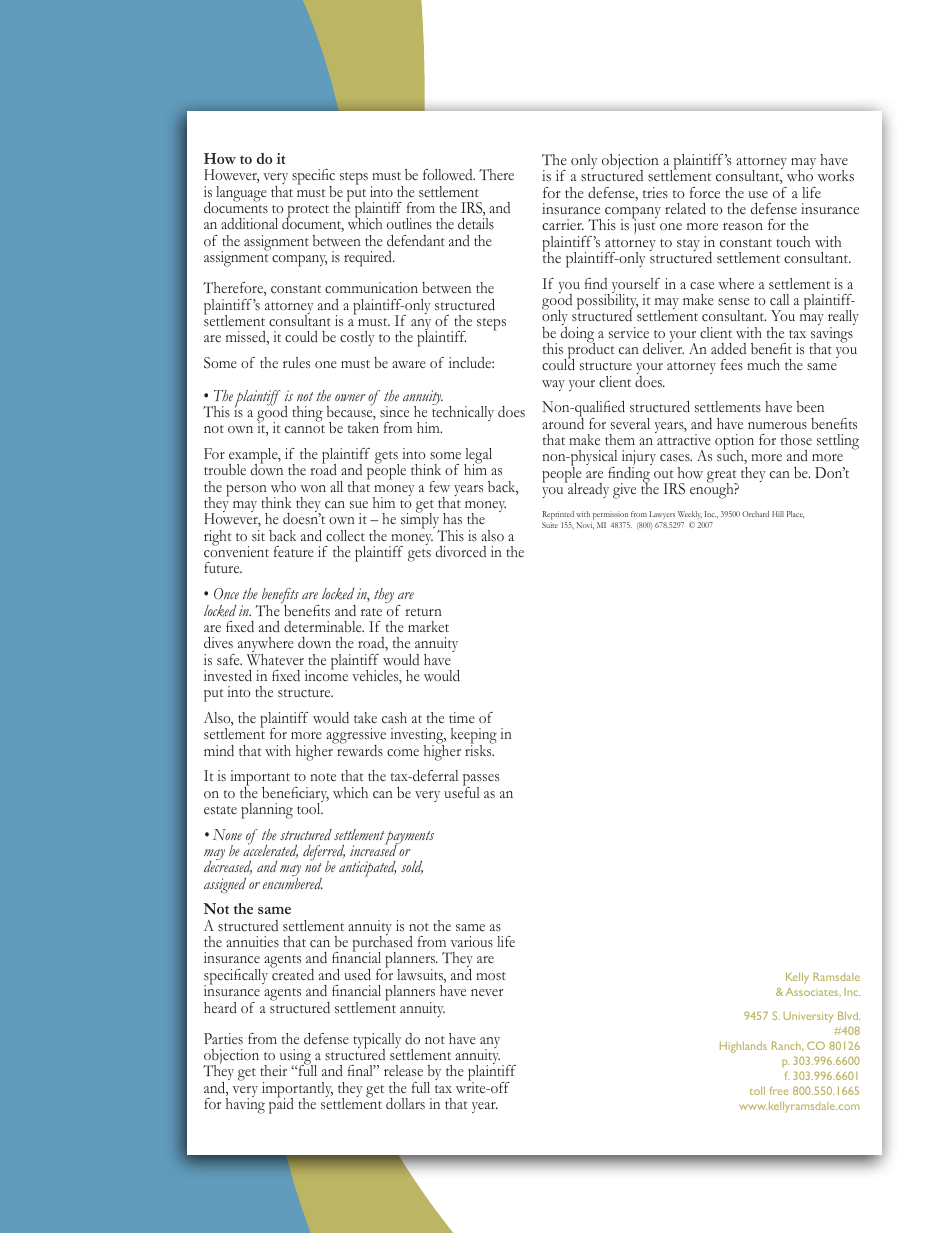 This screenshot has height=1233, width=952. Describe the element at coordinates (563, 225) in the screenshot. I see `carrier` at that location.
